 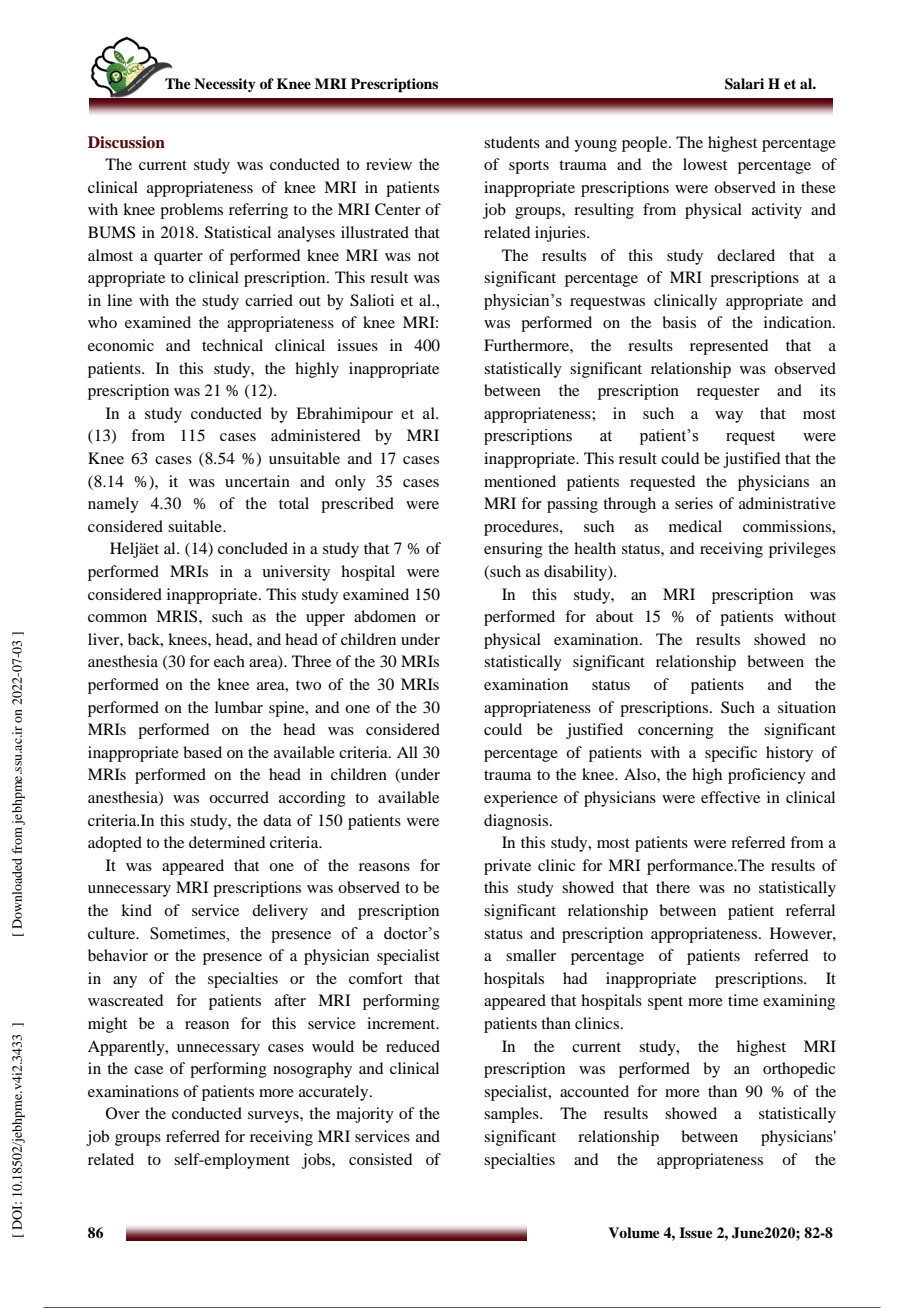 I want to click on Necessity, so click(x=225, y=85).
